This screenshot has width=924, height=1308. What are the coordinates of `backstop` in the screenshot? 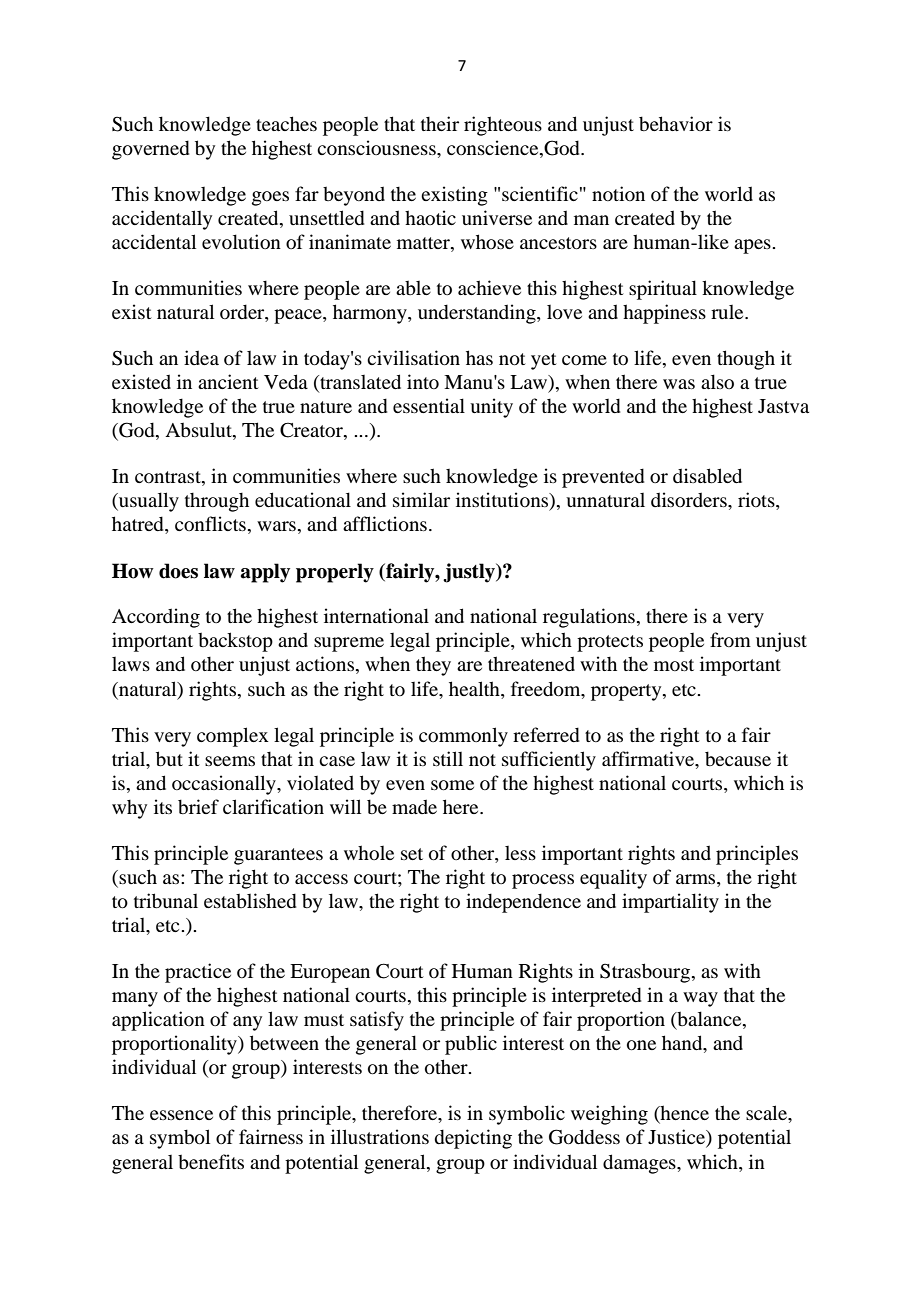 It's located at (235, 642).
